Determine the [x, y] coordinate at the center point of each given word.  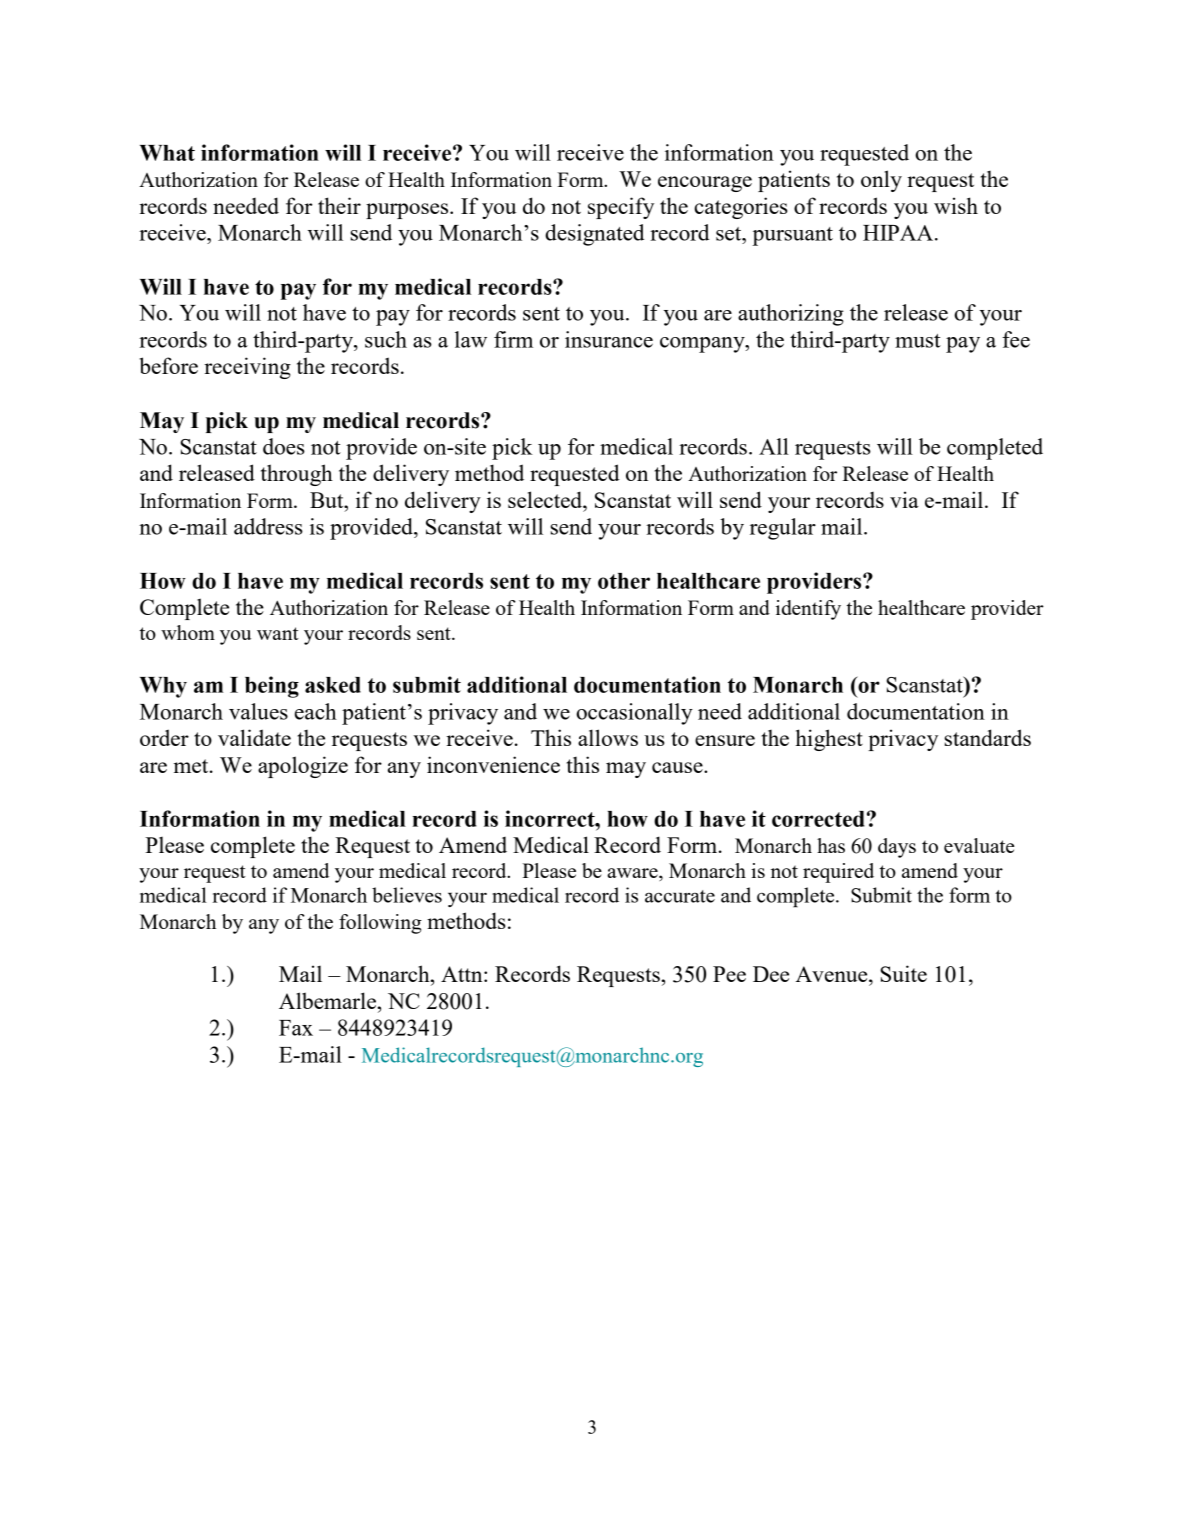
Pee [729, 974]
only [881, 181]
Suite [903, 973]
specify [621, 208]
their [339, 205]
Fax [296, 1028]
